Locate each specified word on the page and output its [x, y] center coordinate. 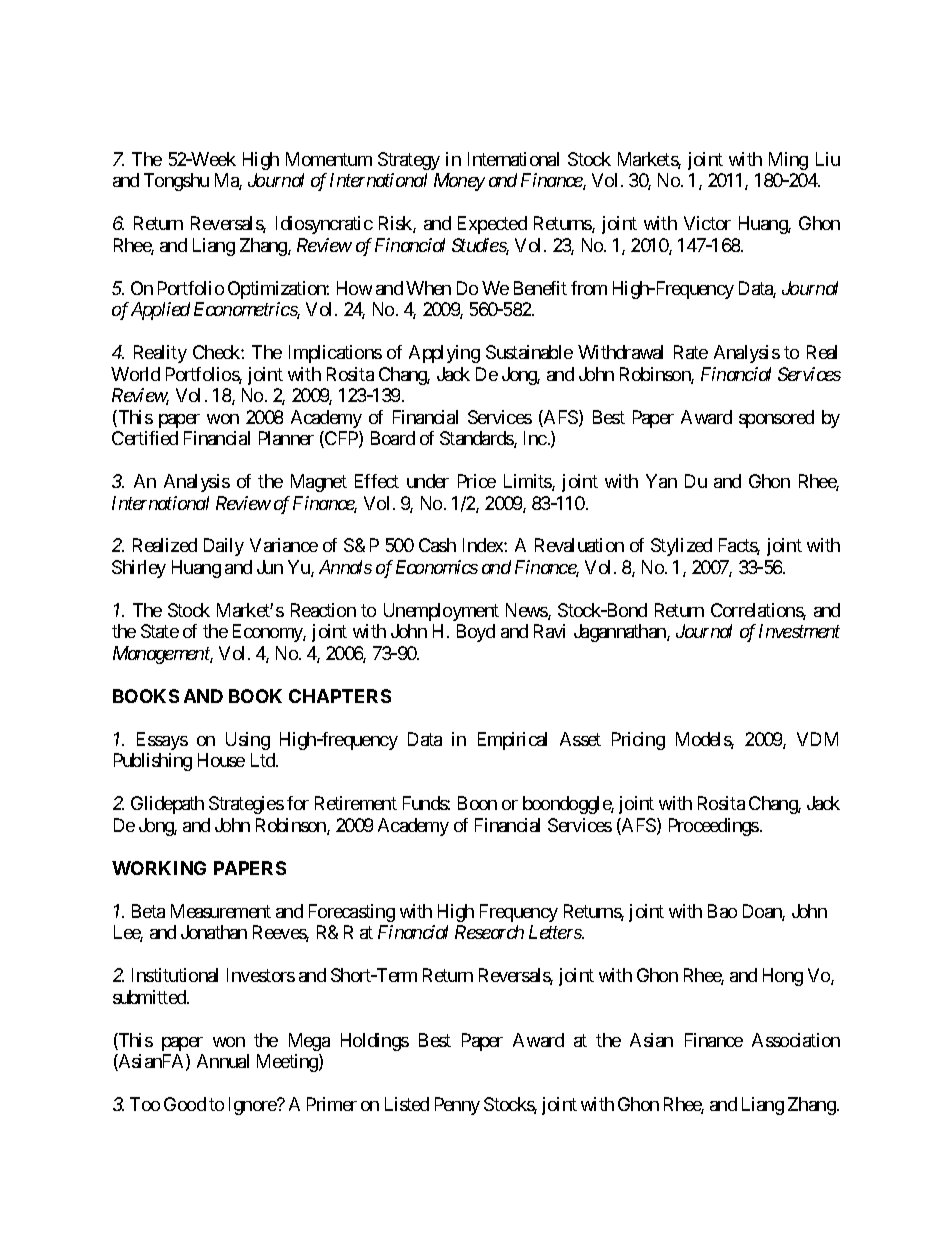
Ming [788, 161]
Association [796, 1040]
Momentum [329, 159]
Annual [223, 1061]
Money [459, 182]
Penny [457, 1106]
